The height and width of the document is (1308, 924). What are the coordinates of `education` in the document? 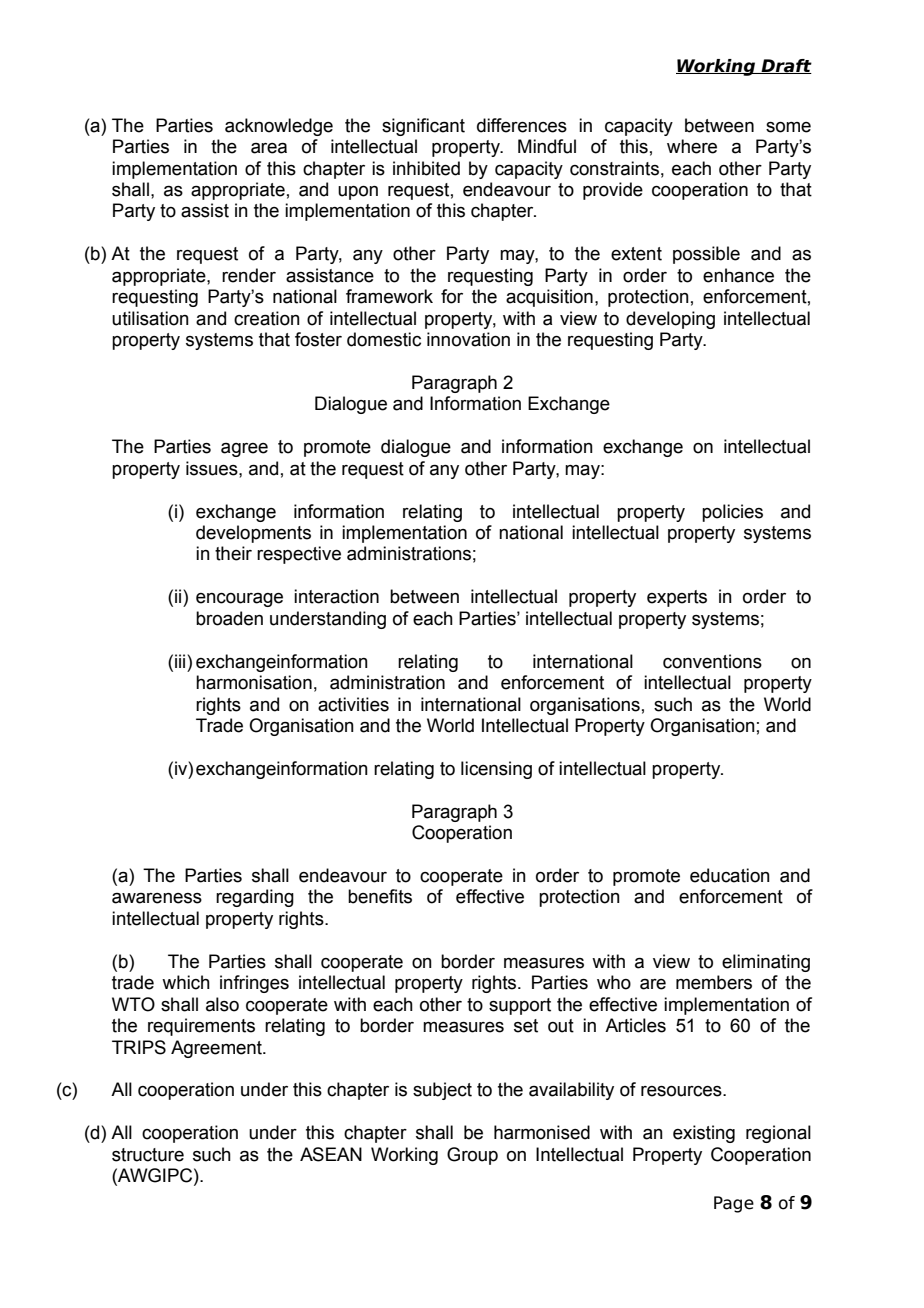 It's located at (730, 875).
